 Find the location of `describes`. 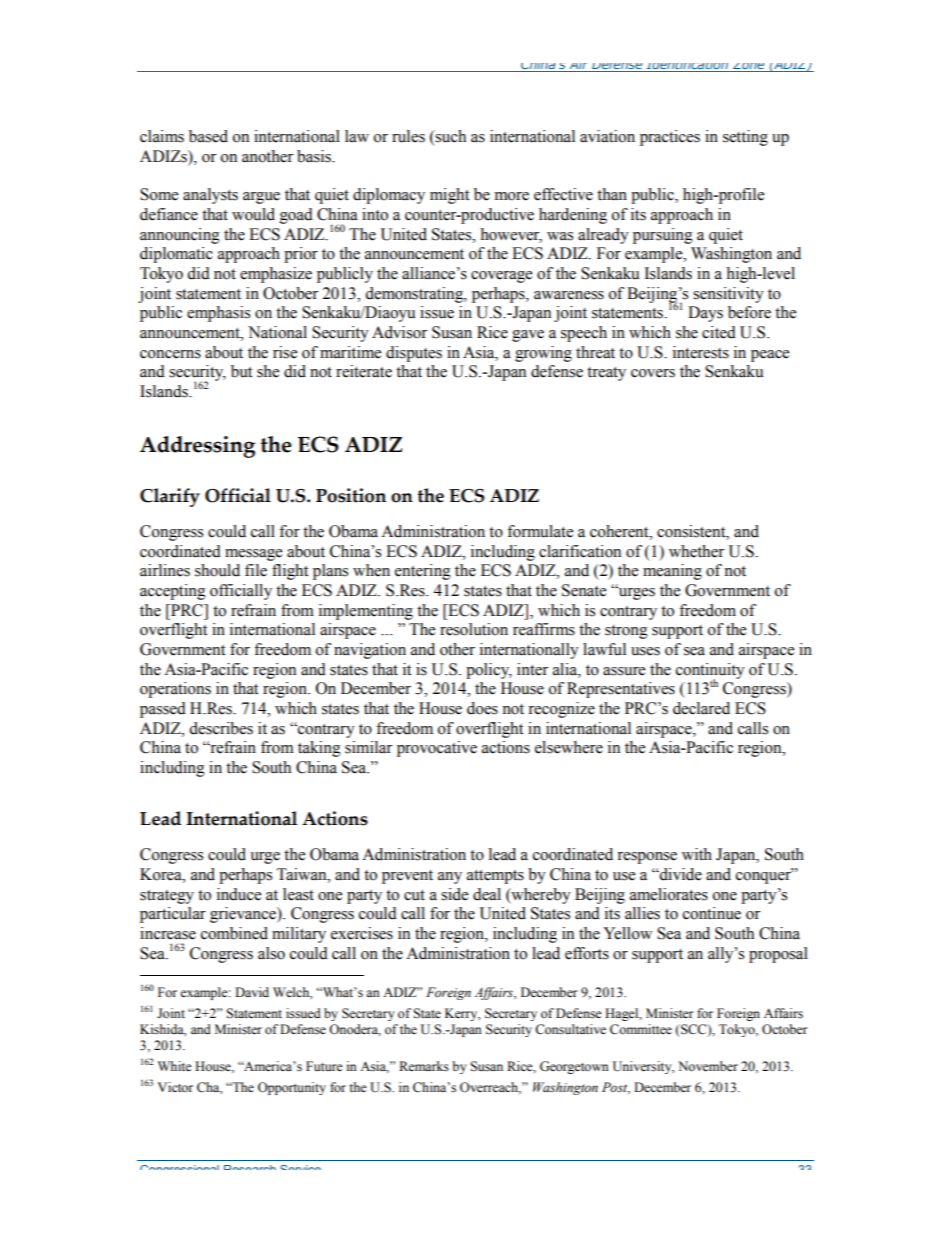

describes is located at coordinates (221, 728).
